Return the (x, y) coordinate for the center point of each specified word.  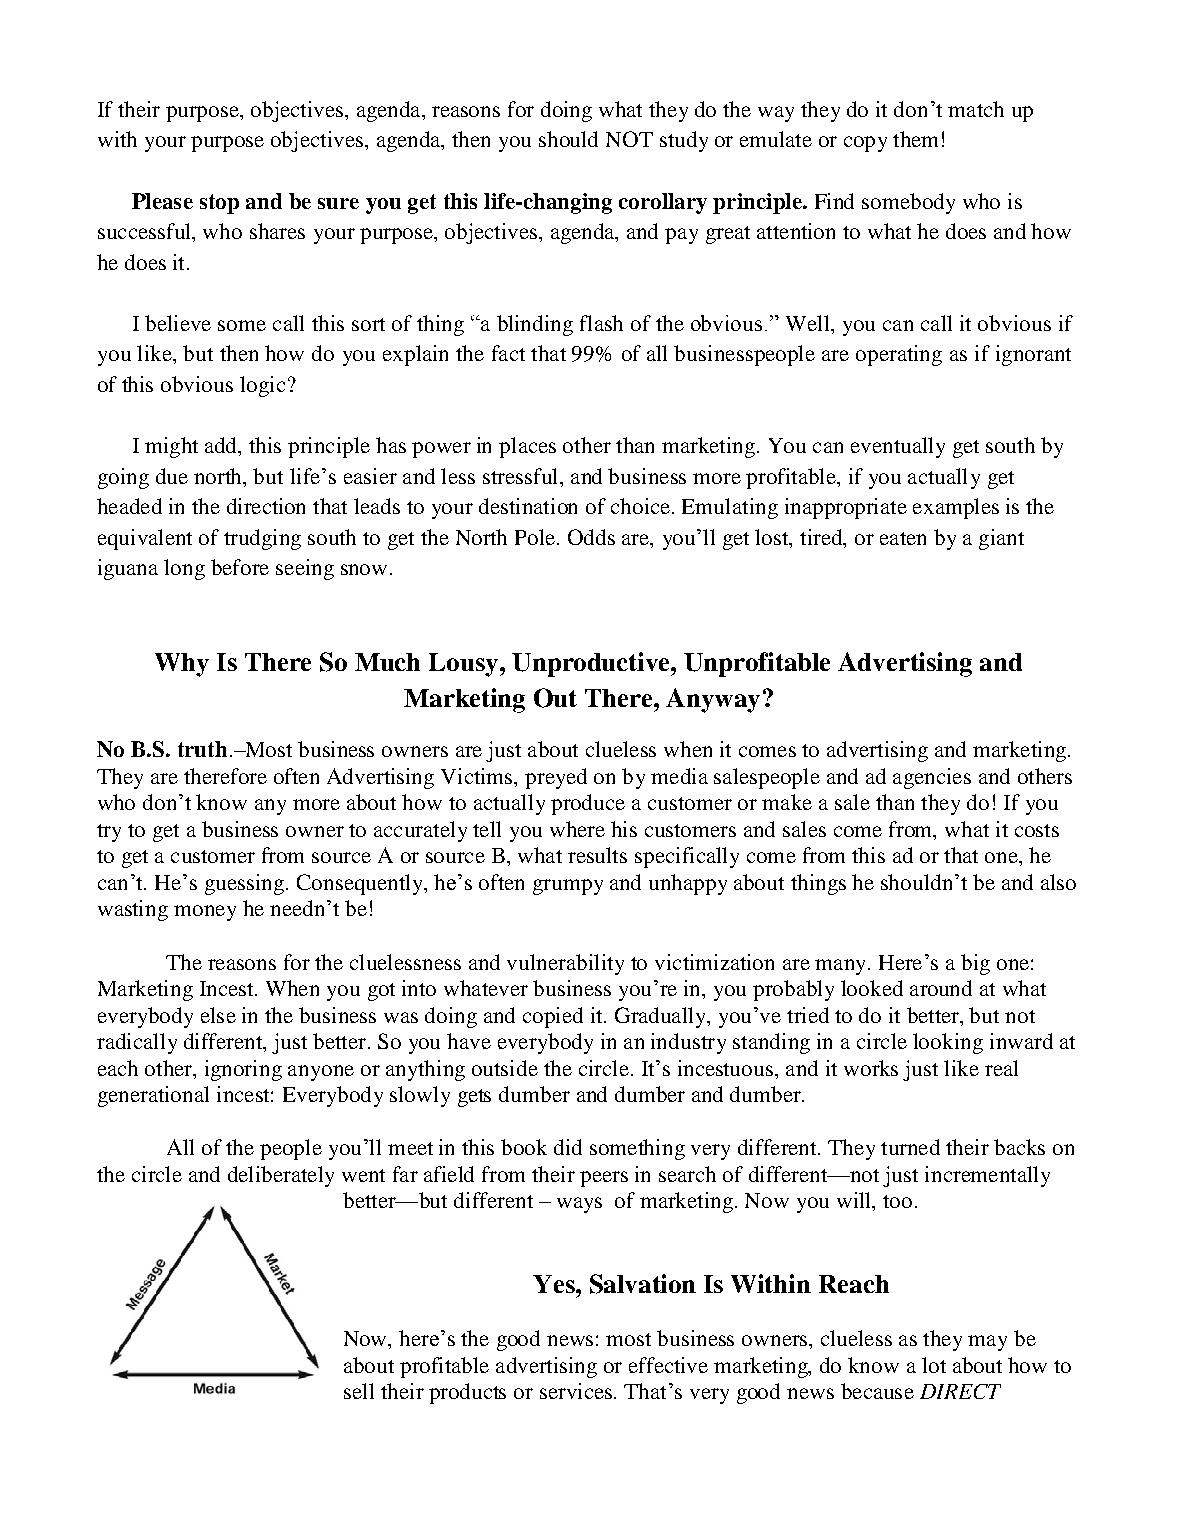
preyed (556, 778)
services (576, 1391)
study (684, 141)
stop (219, 204)
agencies (932, 778)
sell (359, 1391)
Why (182, 665)
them (915, 139)
